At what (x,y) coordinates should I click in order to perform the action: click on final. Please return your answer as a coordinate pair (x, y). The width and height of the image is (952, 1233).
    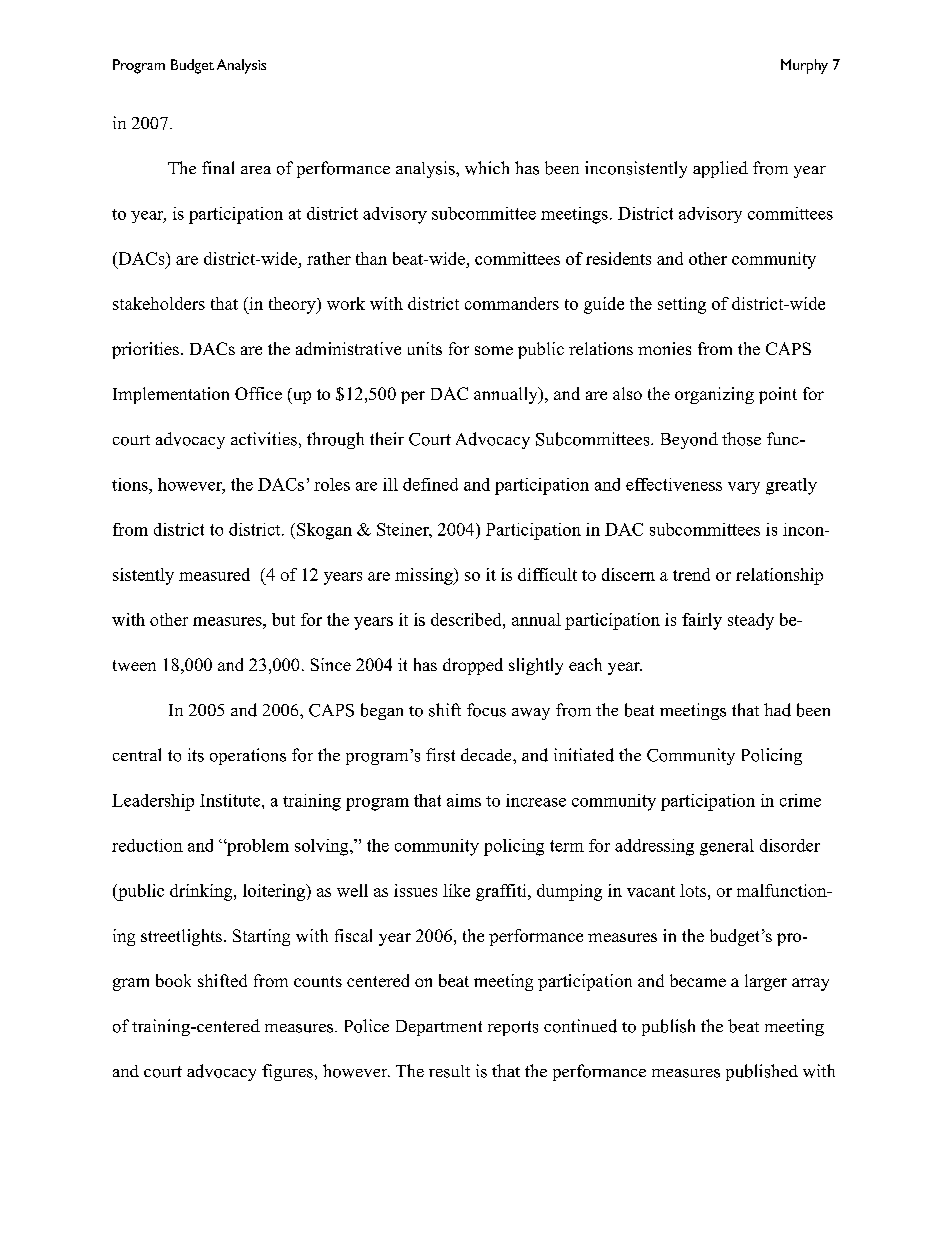
    Looking at the image, I should click on (218, 167).
